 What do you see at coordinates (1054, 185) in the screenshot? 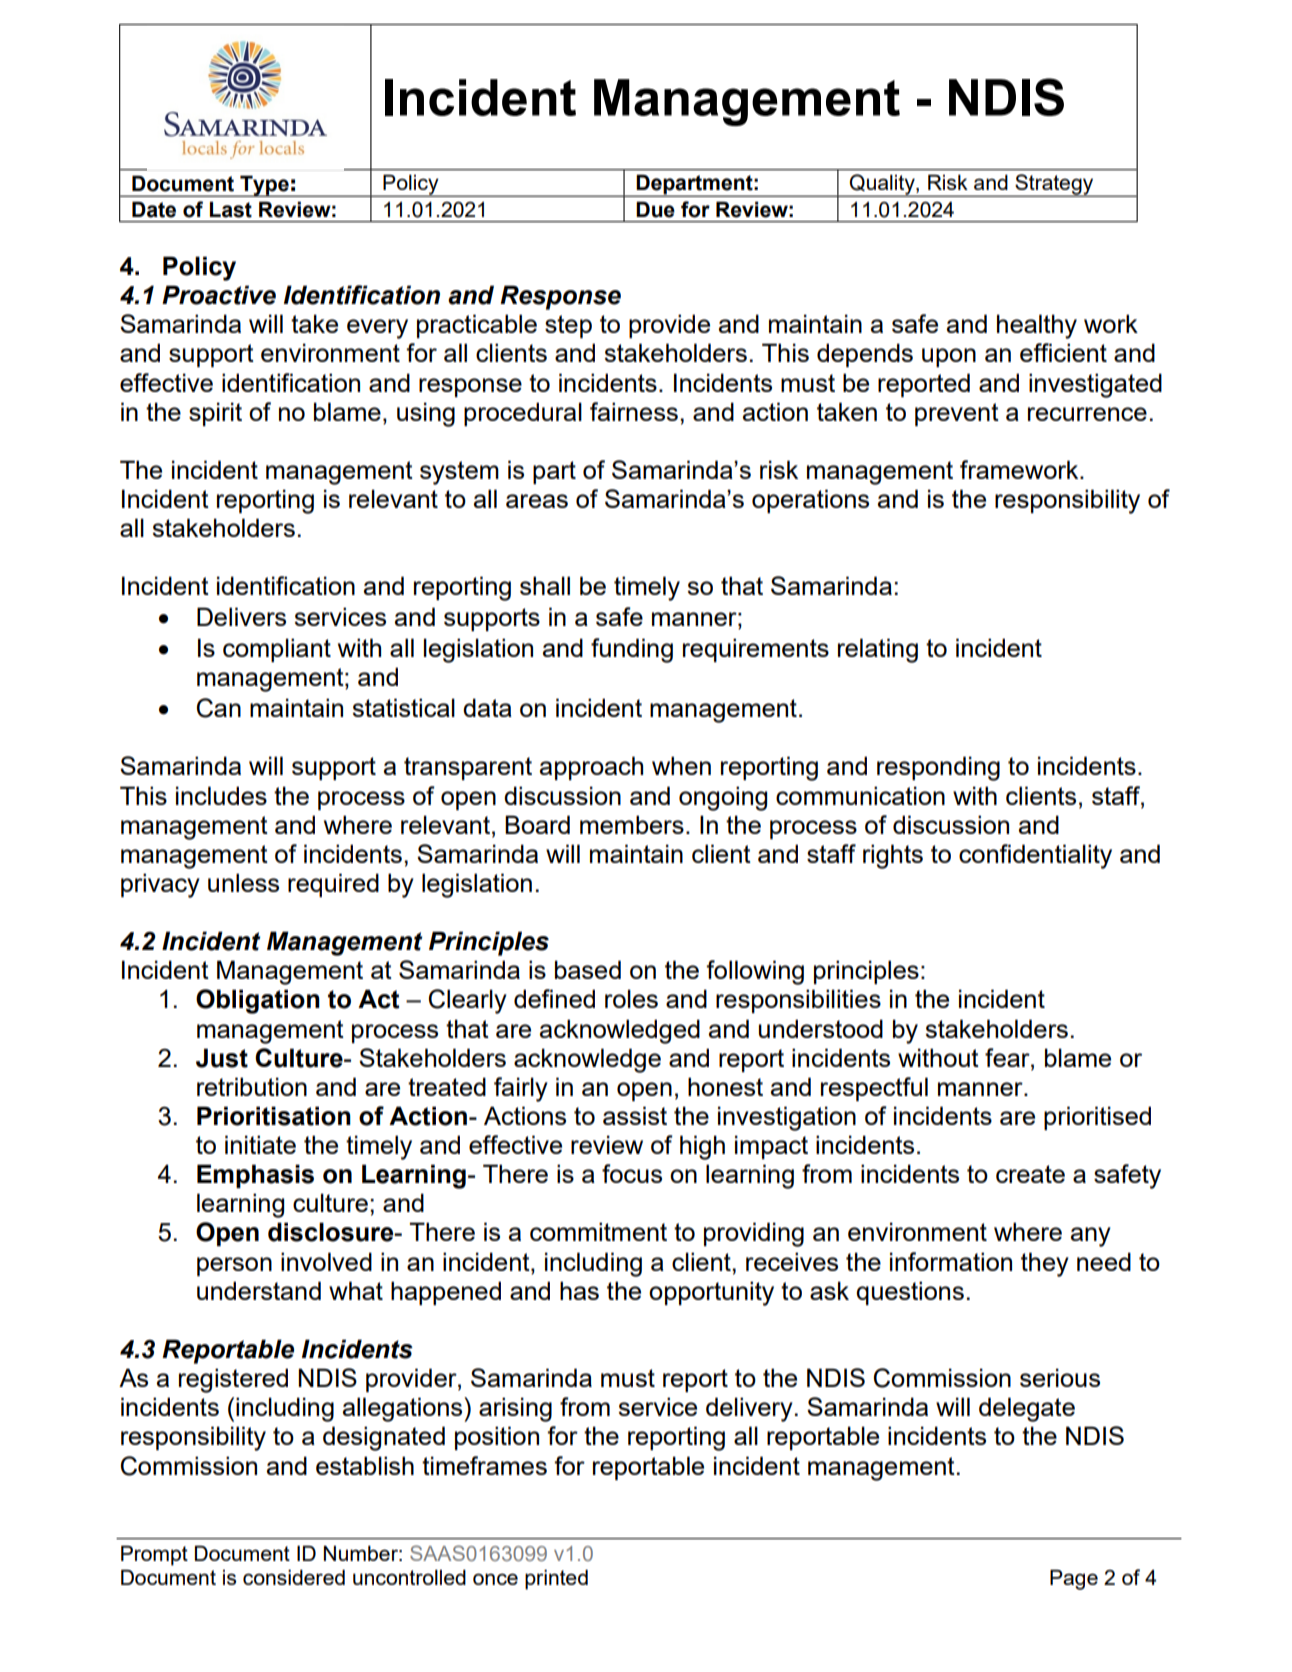
I see `Strategy` at bounding box center [1054, 185].
